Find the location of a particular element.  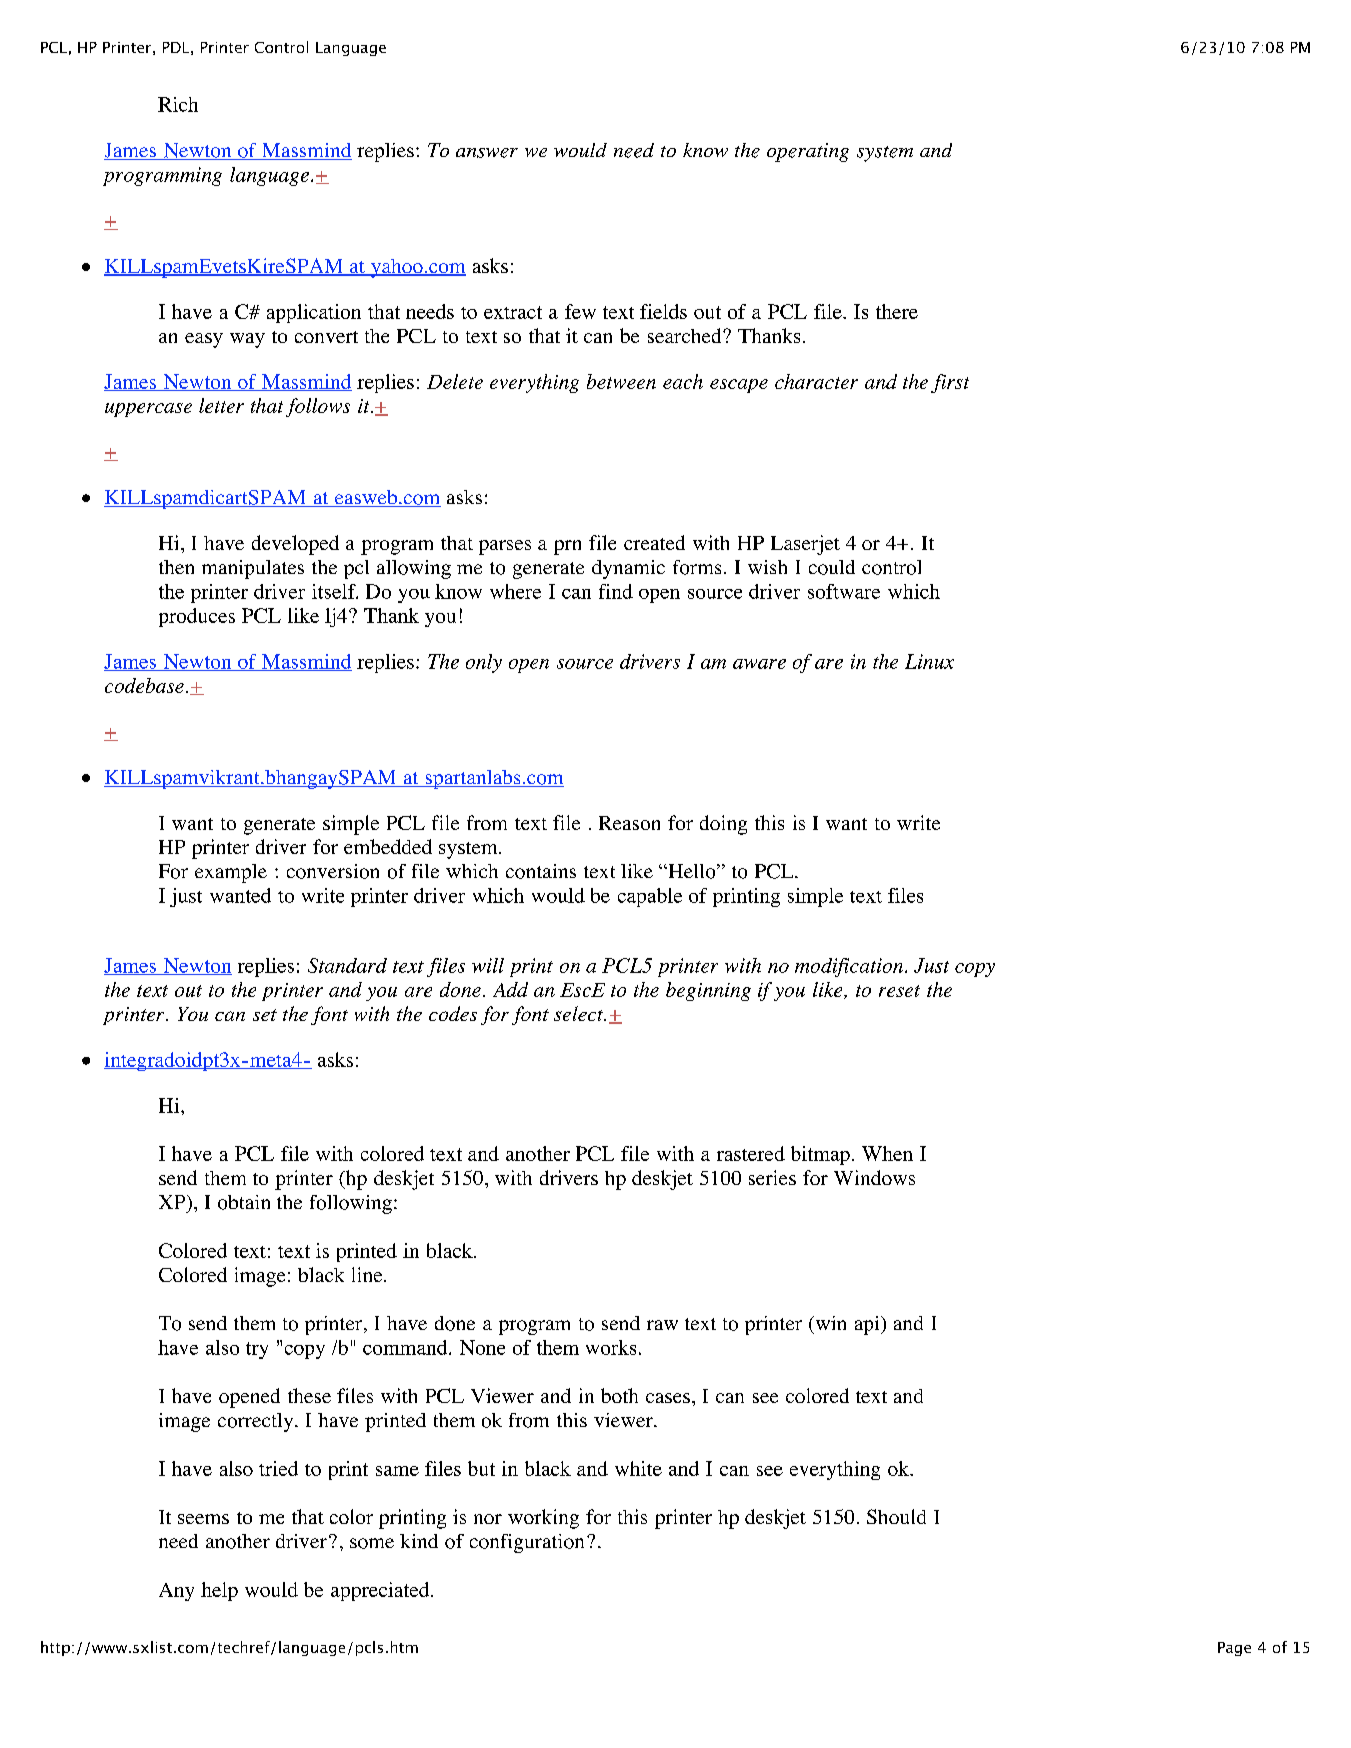

Page is located at coordinates (1234, 1649).
